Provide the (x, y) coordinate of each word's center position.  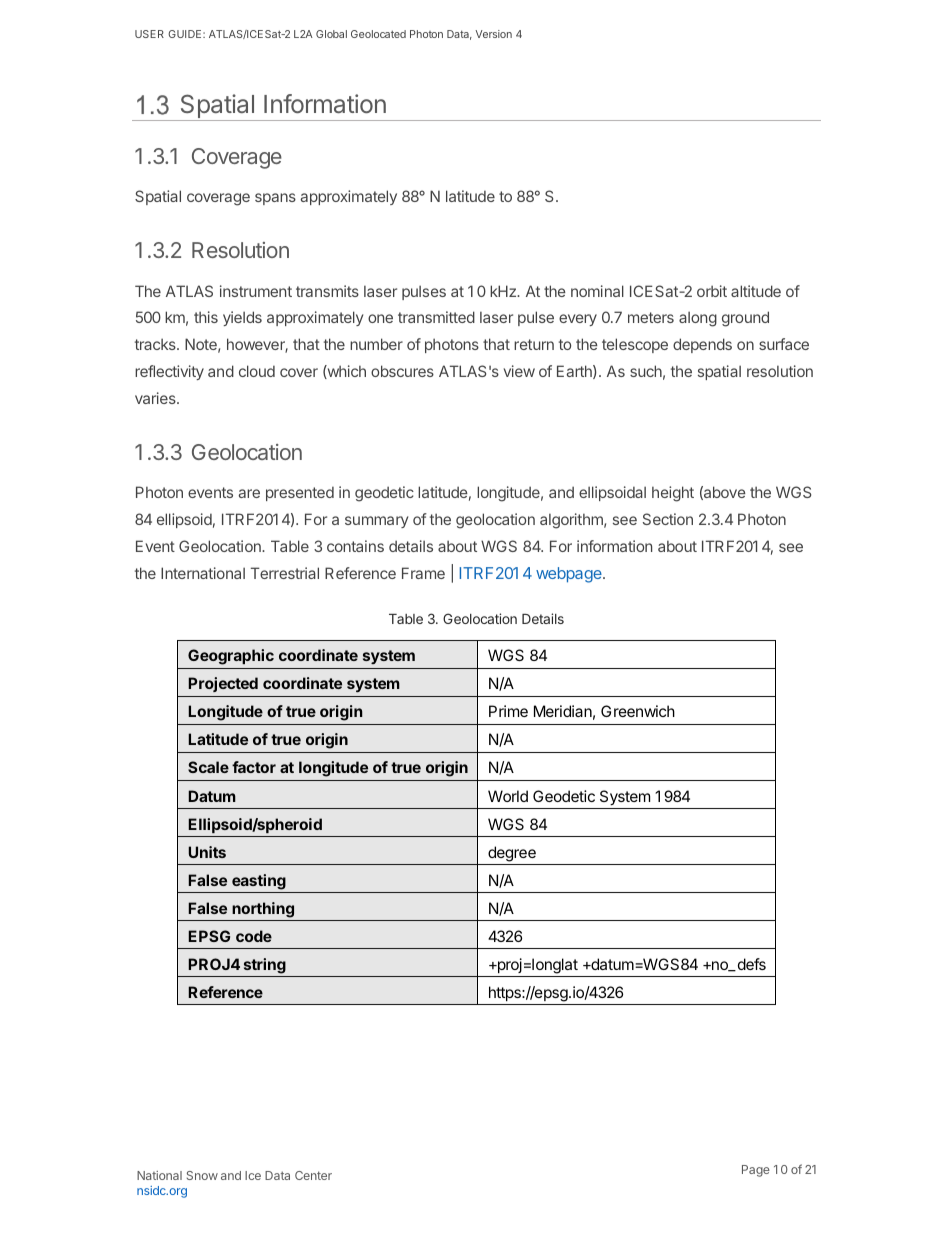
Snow (202, 1175)
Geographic (231, 657)
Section (668, 519)
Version (493, 34)
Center (313, 1175)
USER (149, 34)
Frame (423, 573)
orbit (712, 291)
